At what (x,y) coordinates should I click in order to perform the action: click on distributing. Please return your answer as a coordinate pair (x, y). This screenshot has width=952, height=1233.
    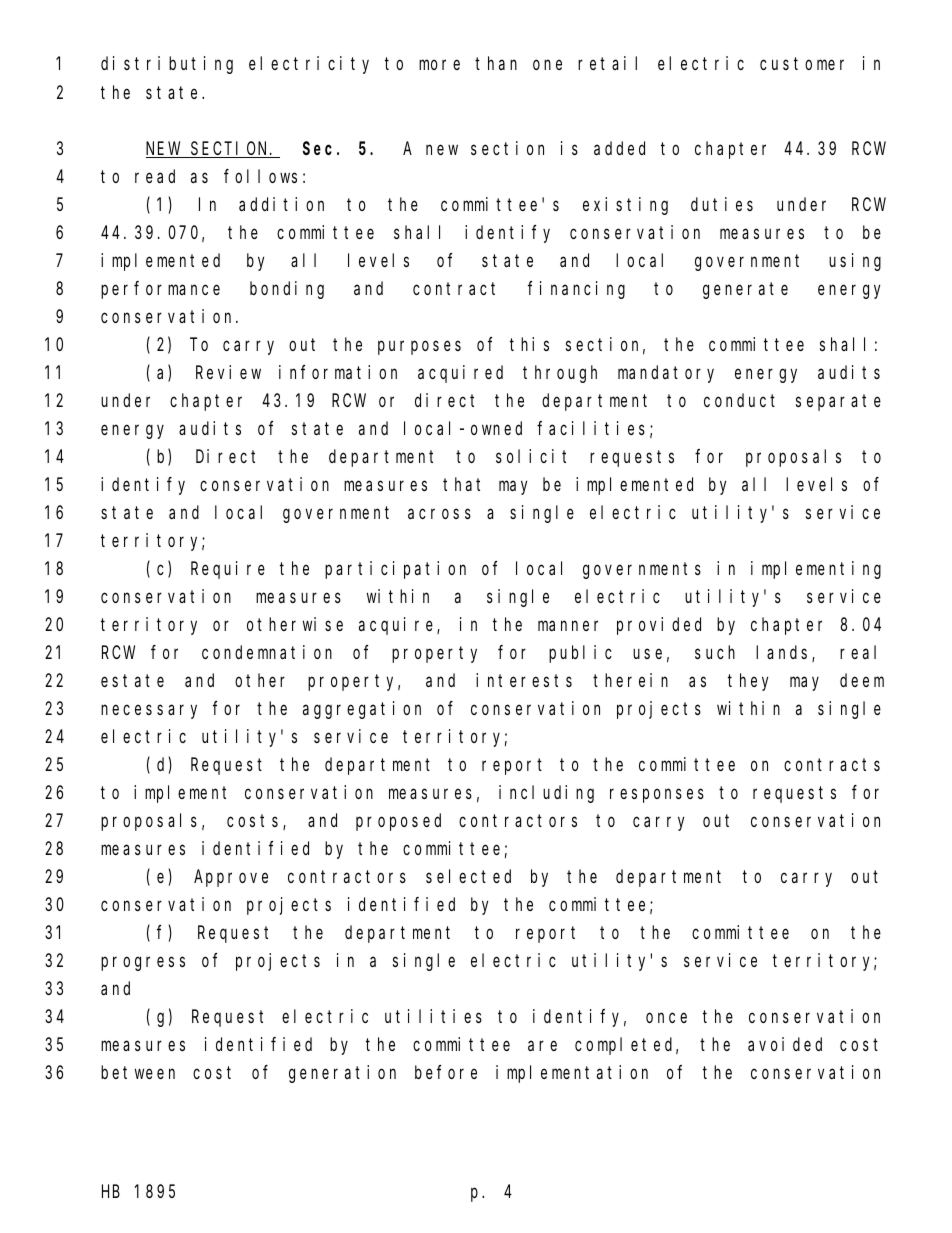
    Looking at the image, I should click on (167, 65).
